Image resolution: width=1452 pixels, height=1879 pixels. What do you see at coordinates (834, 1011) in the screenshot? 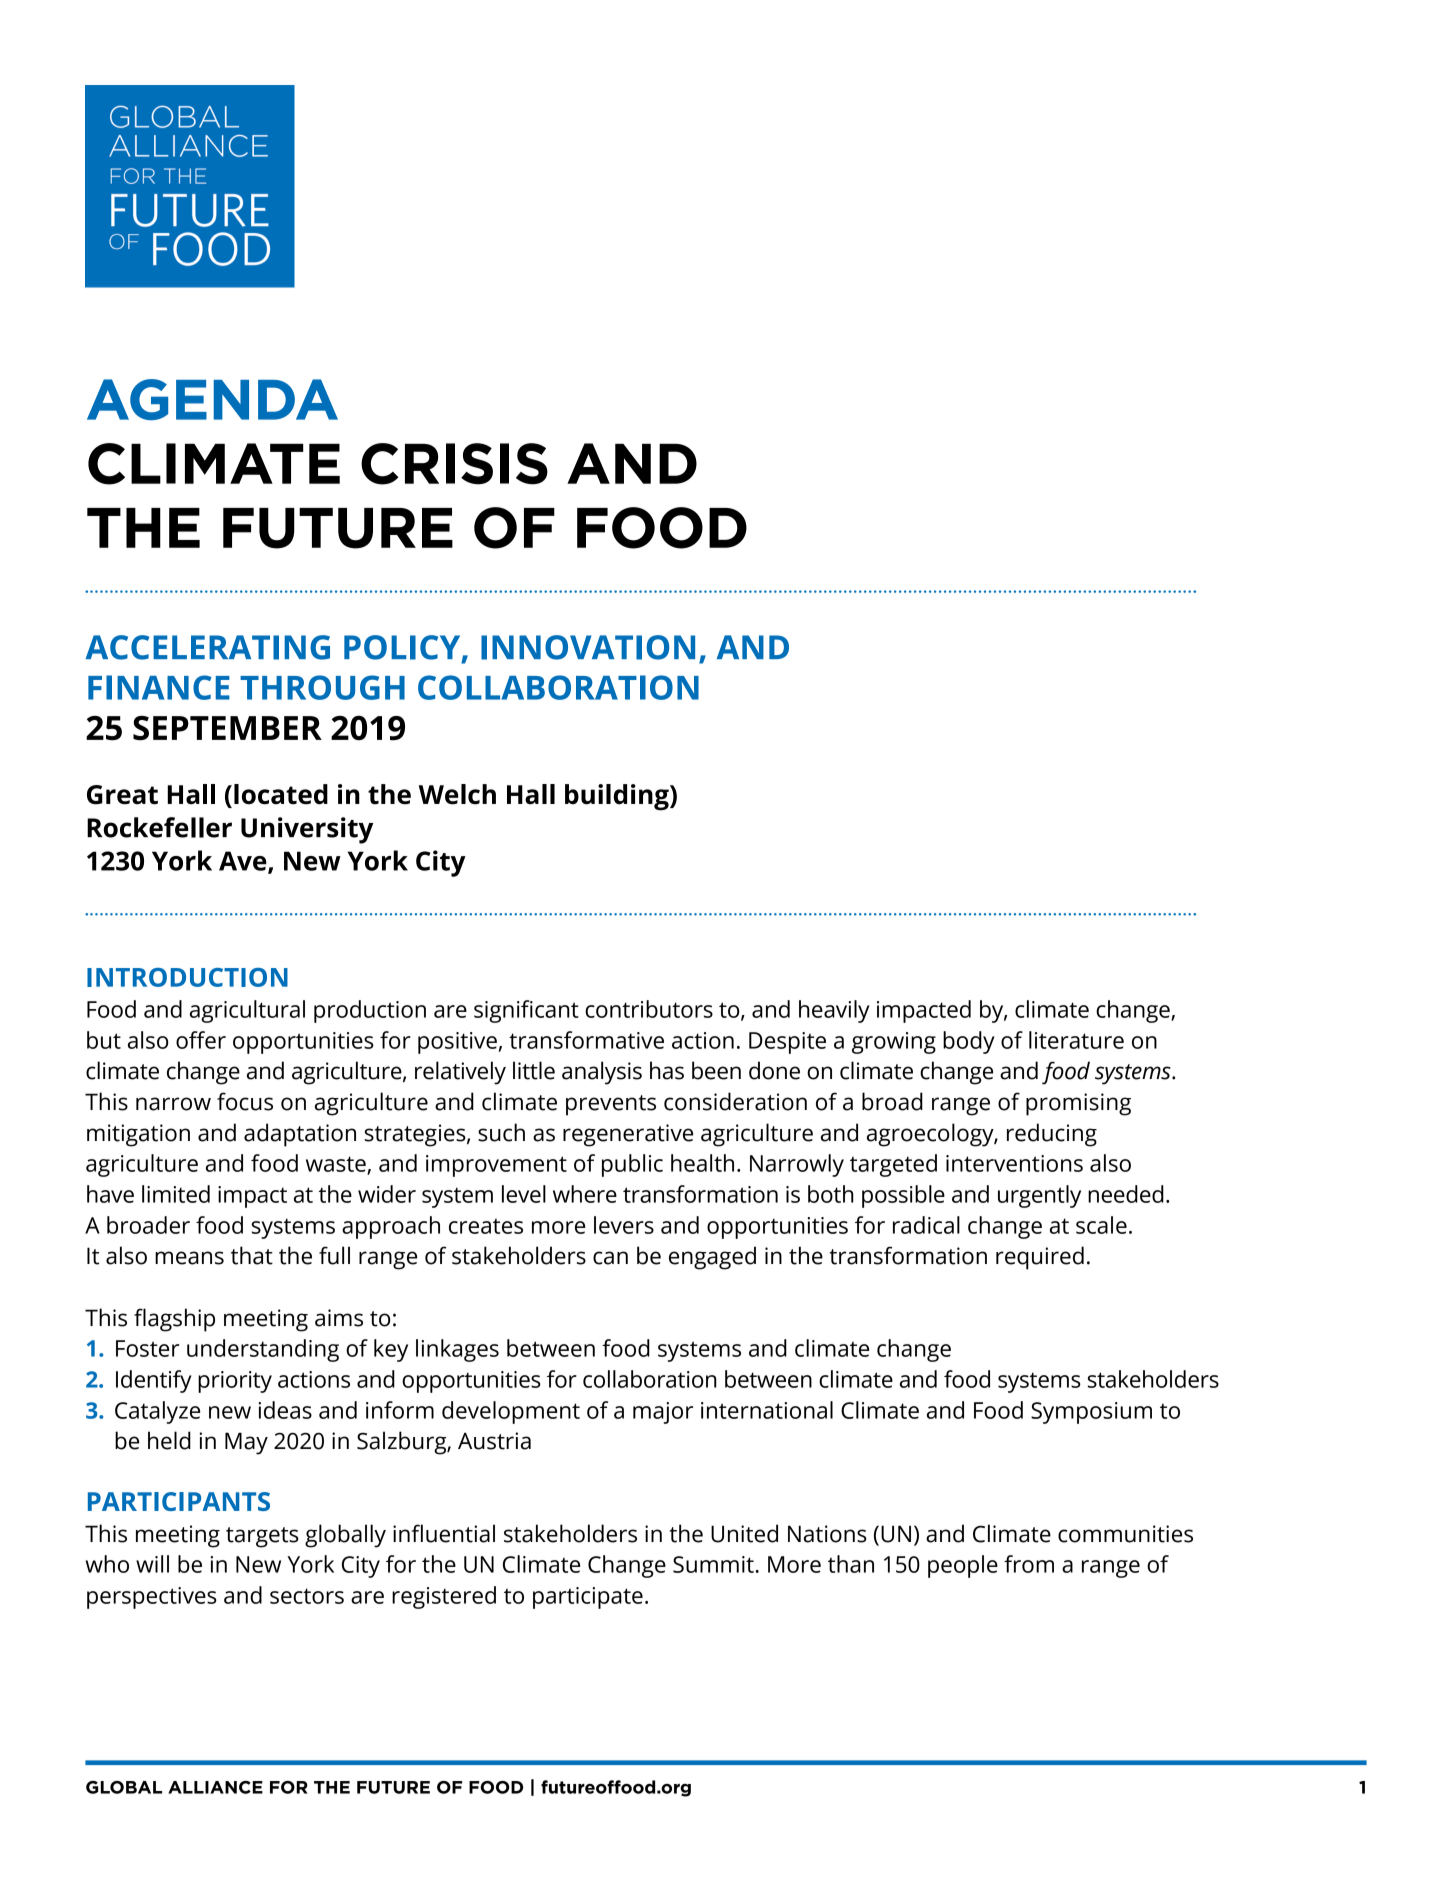
I see `heavily` at bounding box center [834, 1011].
